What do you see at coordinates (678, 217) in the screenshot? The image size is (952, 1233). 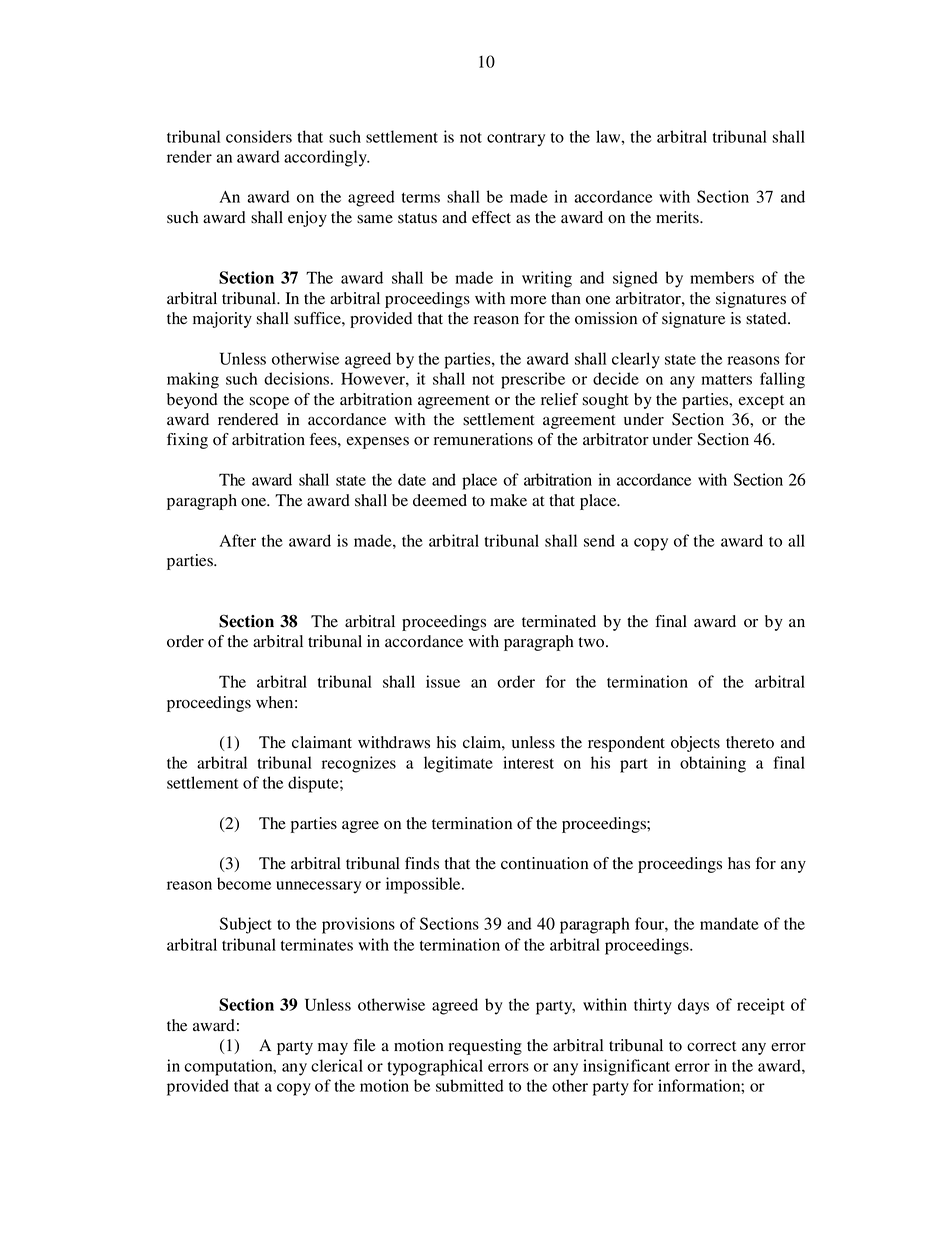 I see `merits` at bounding box center [678, 217].
